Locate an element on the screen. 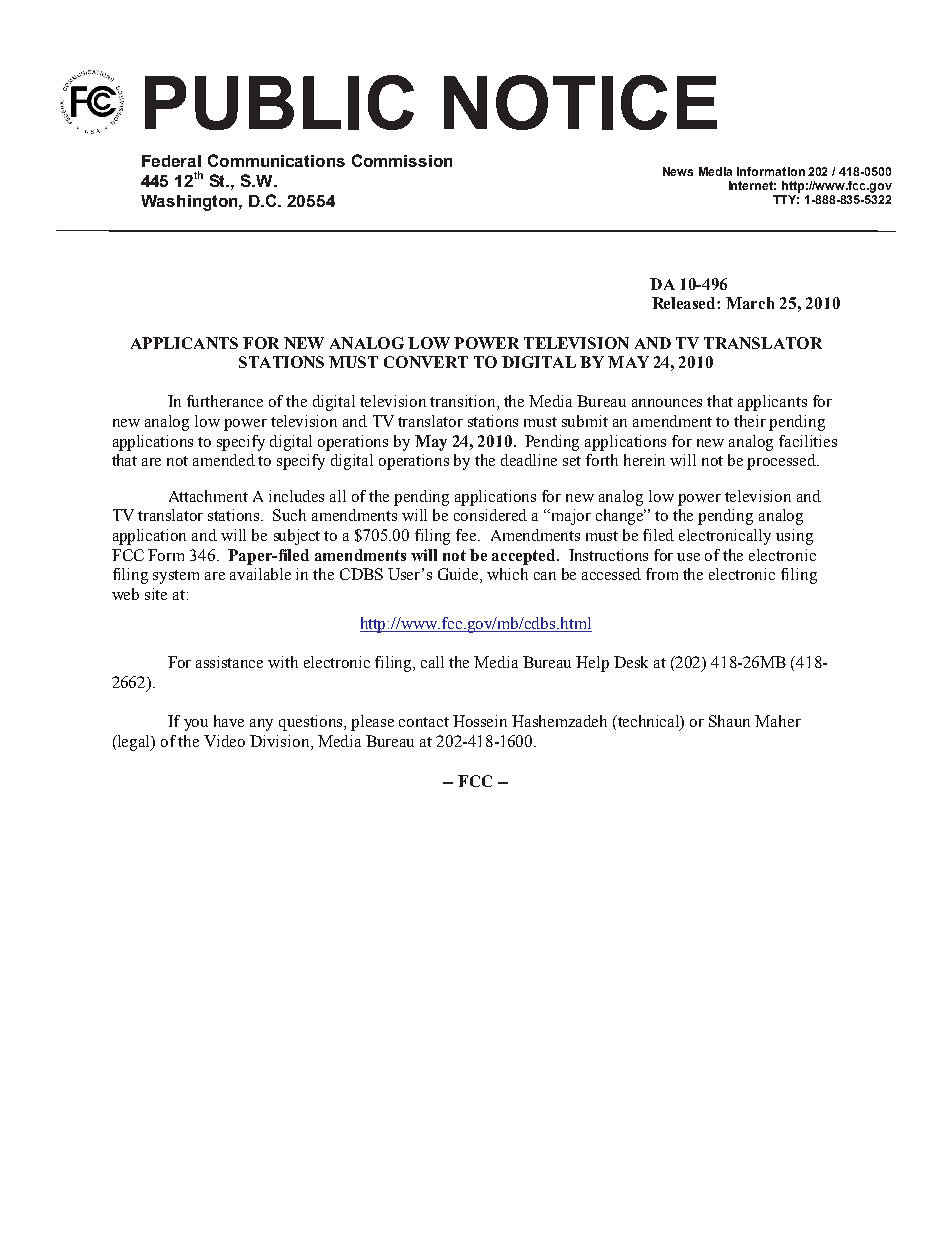 The height and width of the screenshot is (1233, 952). furtherance is located at coordinates (225, 401).
